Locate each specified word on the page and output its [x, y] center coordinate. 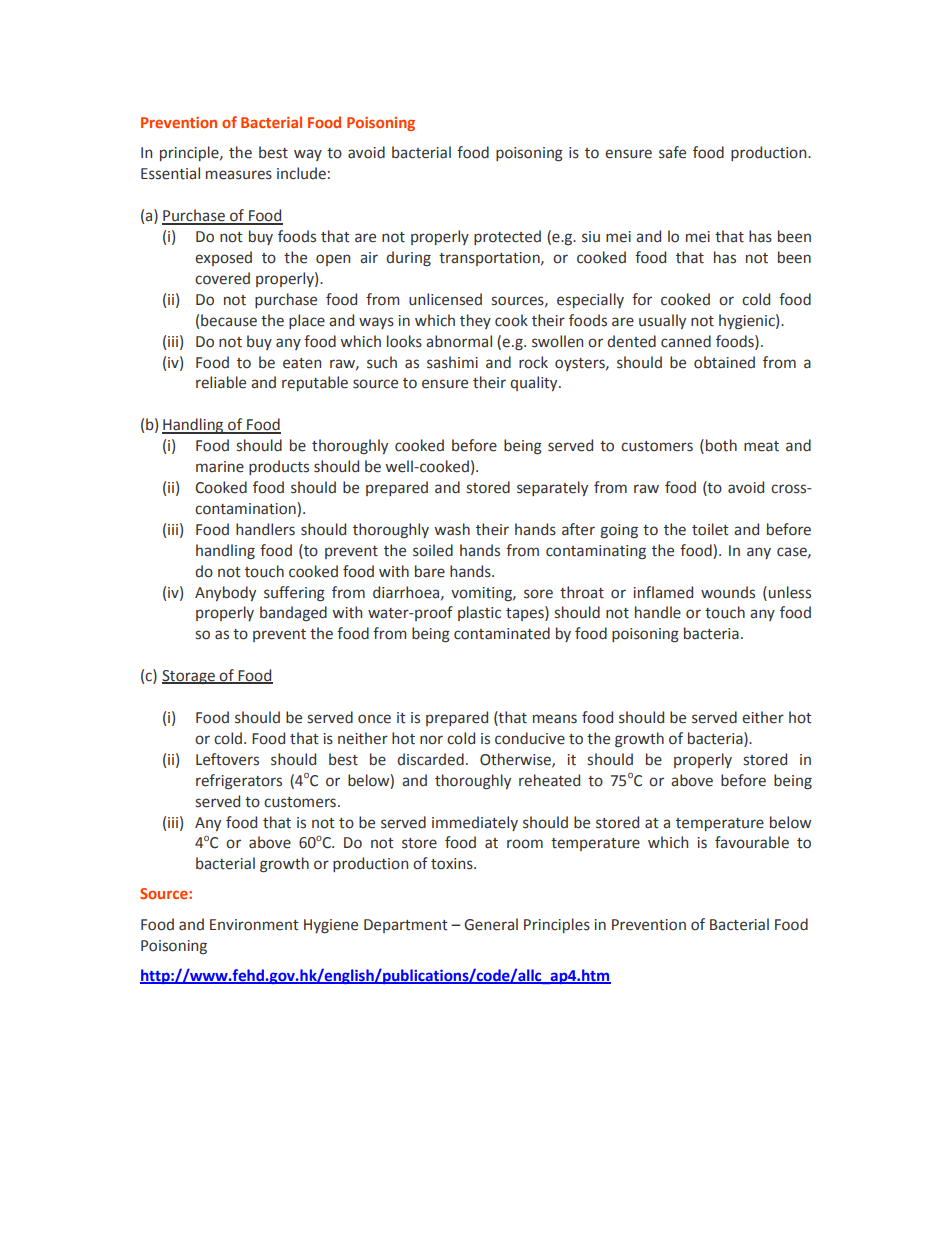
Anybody [225, 593]
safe [672, 152]
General [491, 924]
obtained [724, 362]
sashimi [452, 362]
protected [507, 237]
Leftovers [227, 759]
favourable [752, 842]
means [555, 719]
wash [452, 529]
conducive [530, 738]
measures [239, 175]
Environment [254, 925]
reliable [221, 382]
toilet [710, 529]
